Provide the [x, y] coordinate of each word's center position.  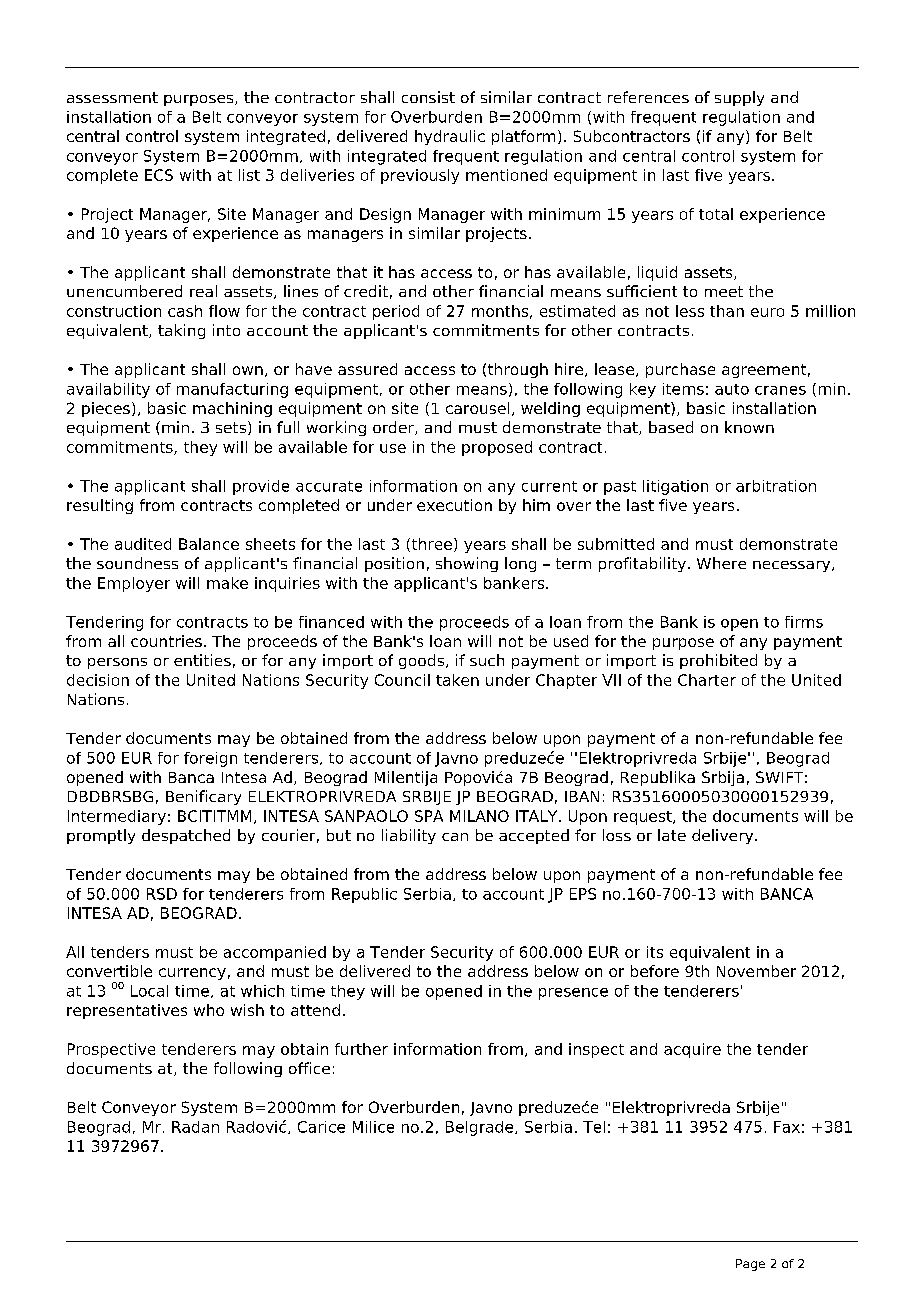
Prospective [111, 1050]
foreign [210, 759]
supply [739, 98]
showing [467, 564]
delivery [724, 836]
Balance [209, 544]
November [756, 971]
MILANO [479, 816]
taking [181, 331]
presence [573, 994]
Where [721, 563]
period [396, 312]
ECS [159, 175]
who [209, 1010]
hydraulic [450, 137]
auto [732, 389]
